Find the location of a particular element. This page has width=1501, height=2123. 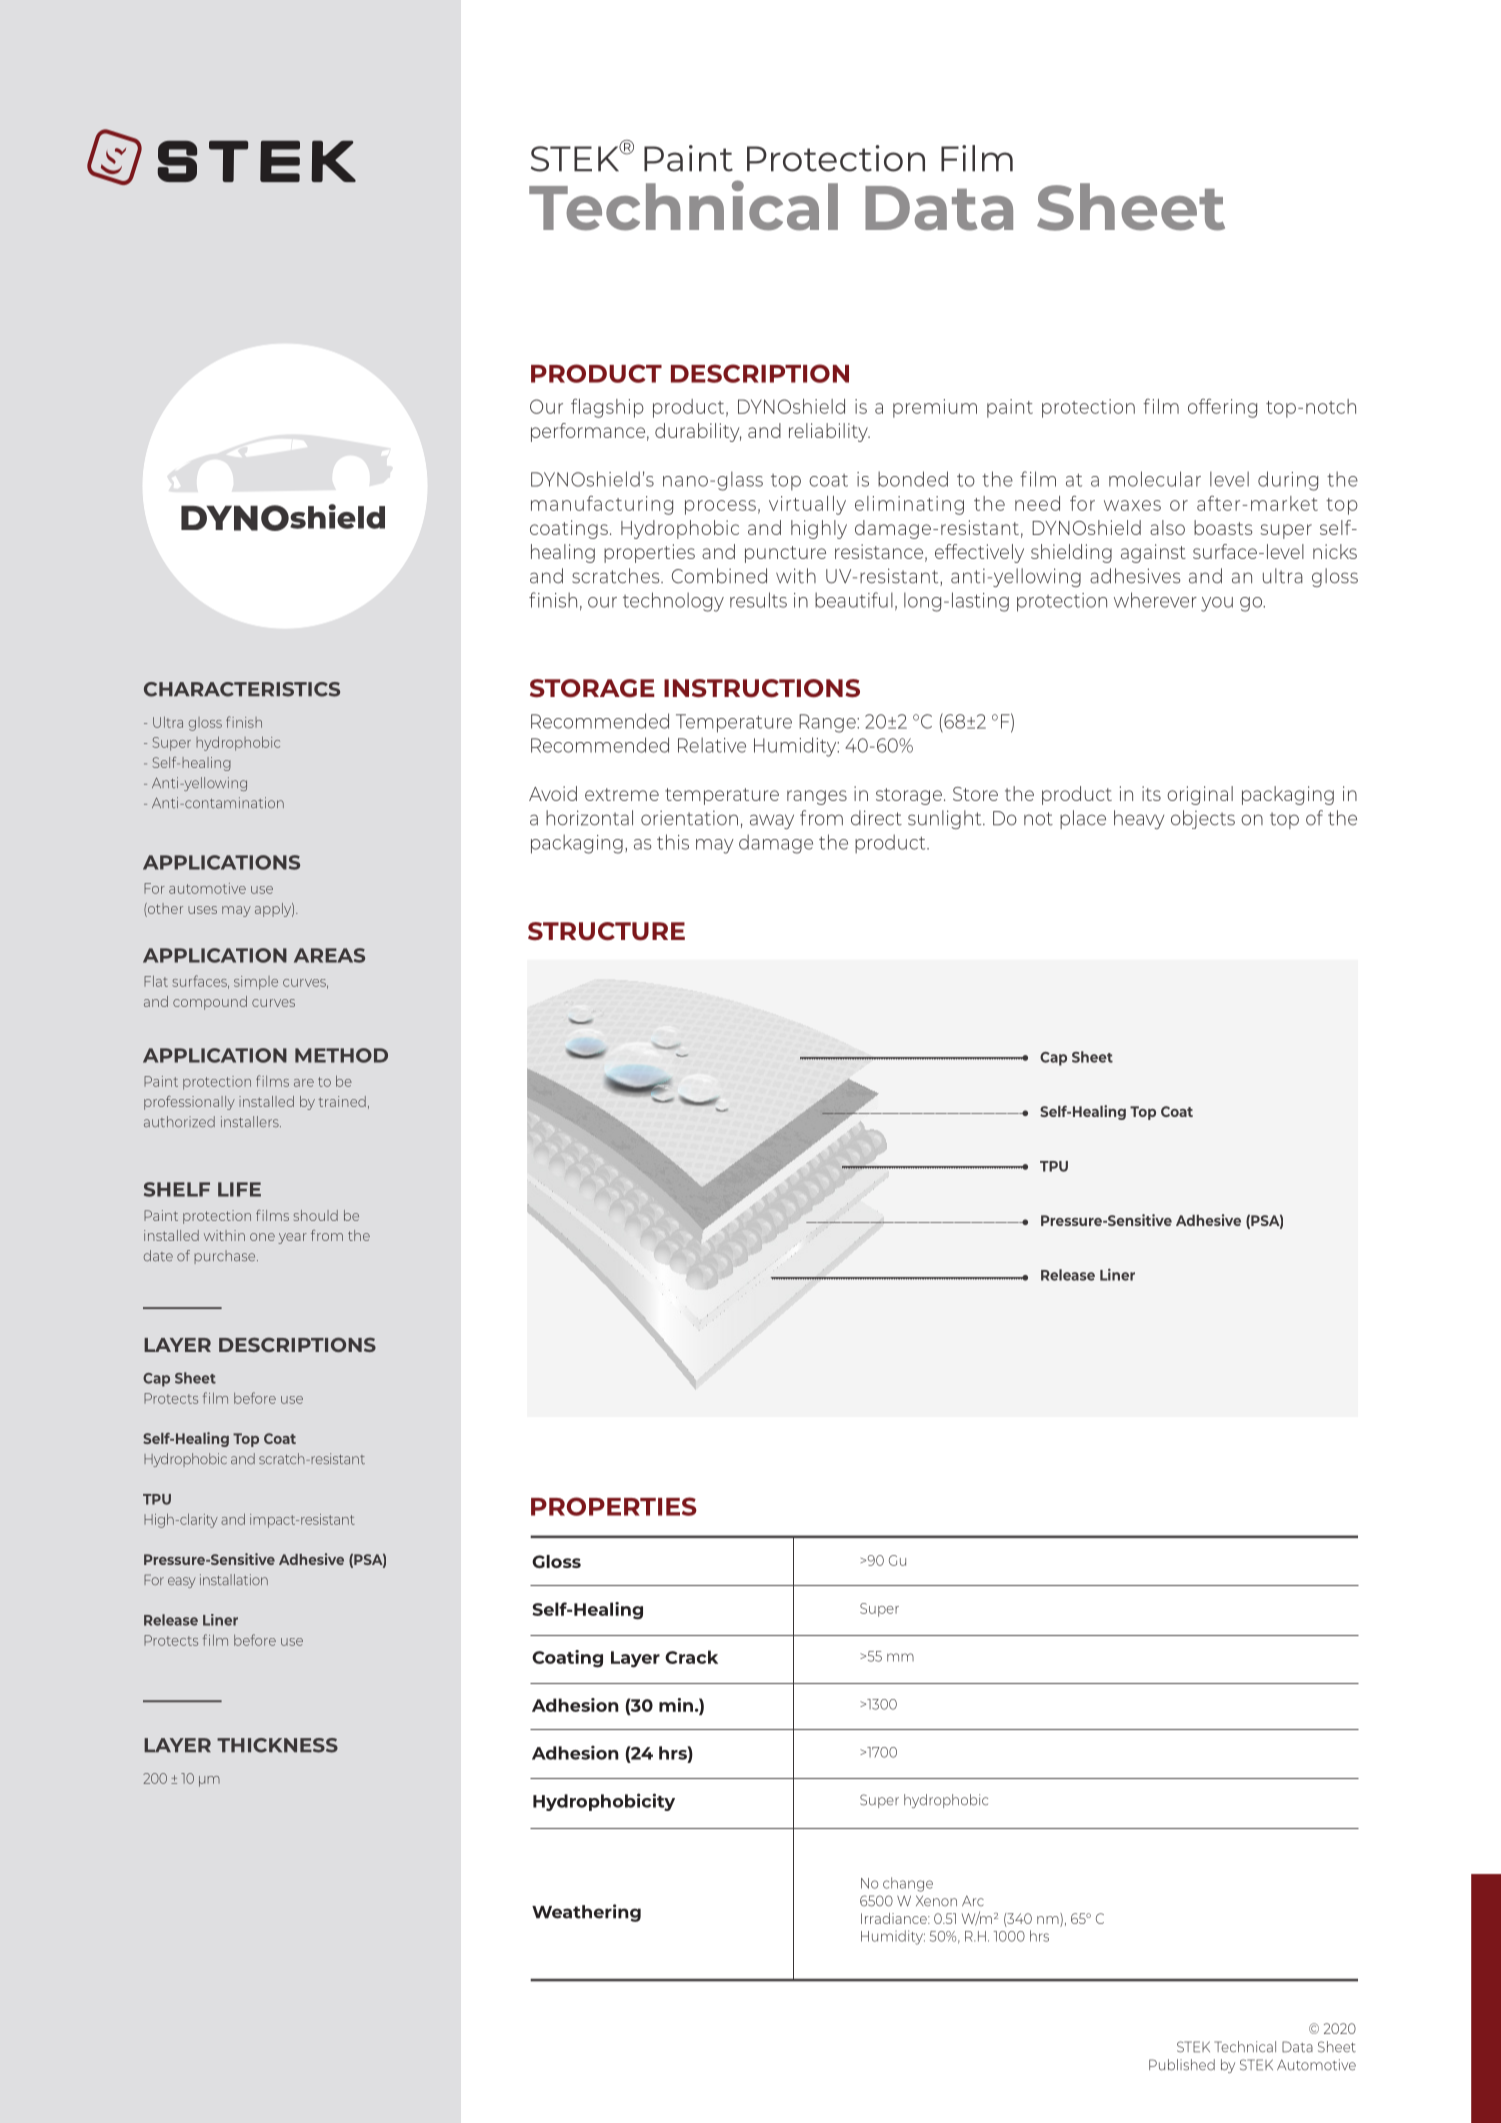

Weathering is located at coordinates (586, 1913).
